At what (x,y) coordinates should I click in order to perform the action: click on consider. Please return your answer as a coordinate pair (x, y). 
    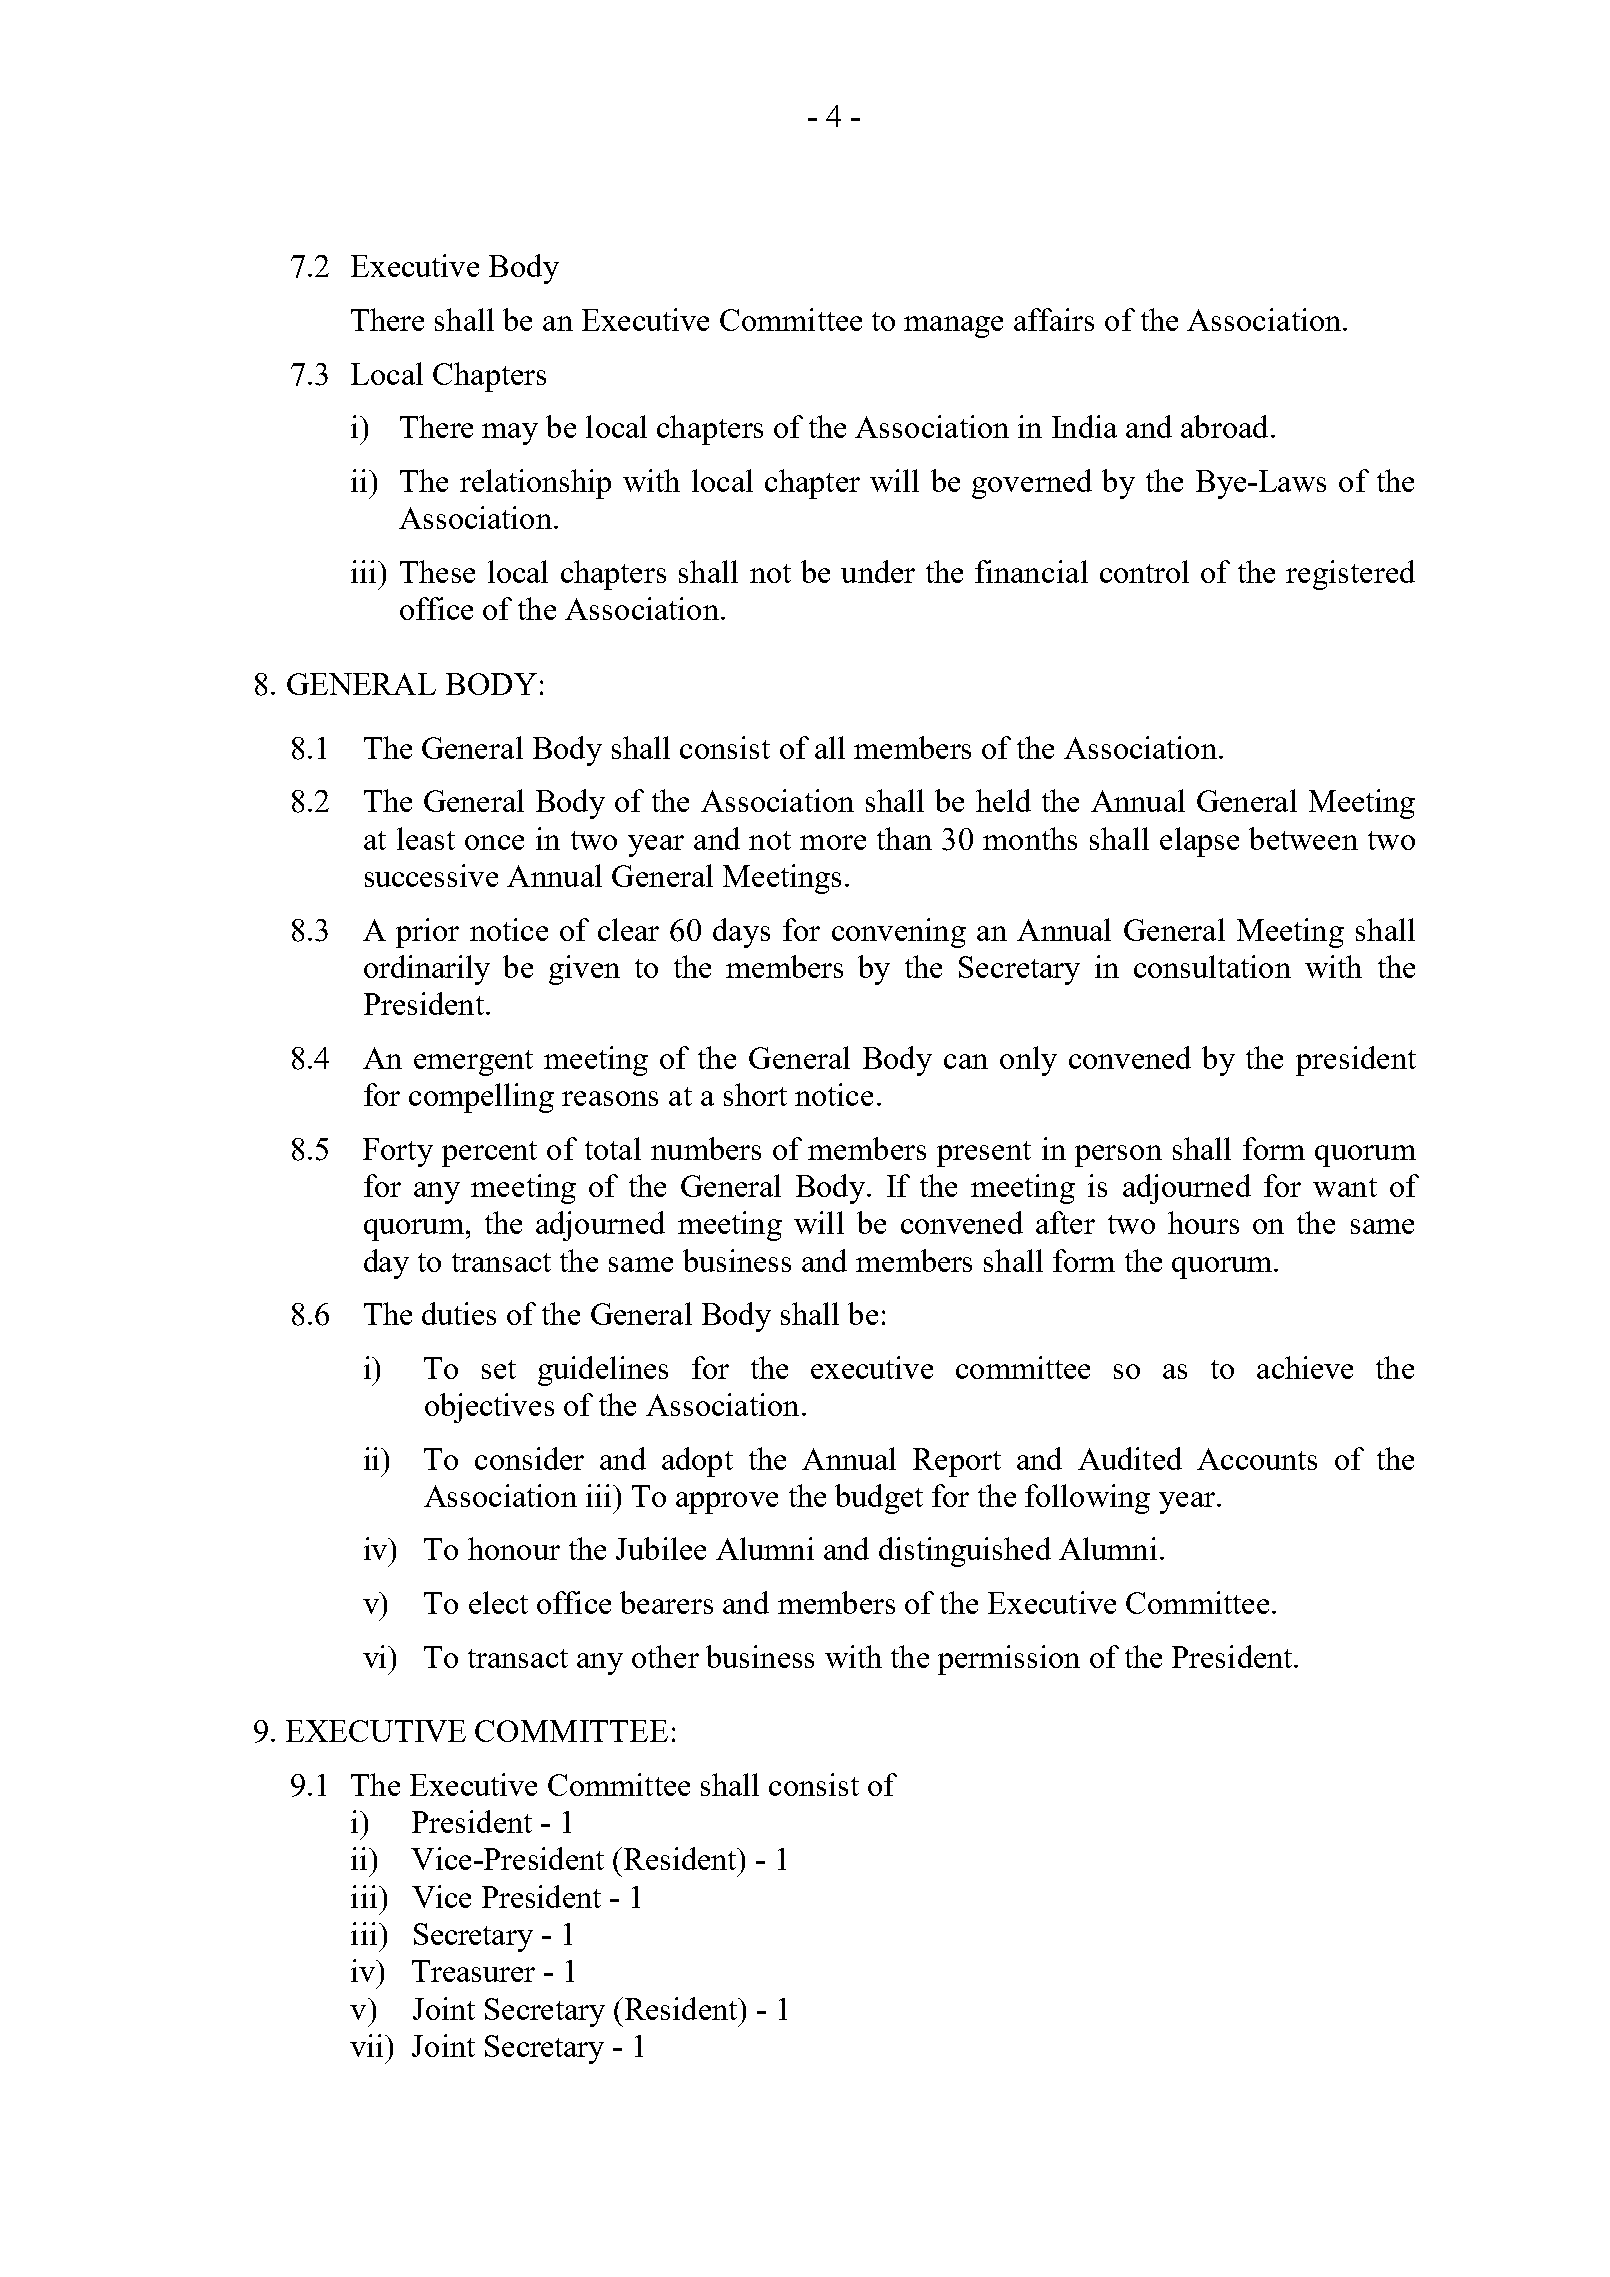
    Looking at the image, I should click on (529, 1458).
